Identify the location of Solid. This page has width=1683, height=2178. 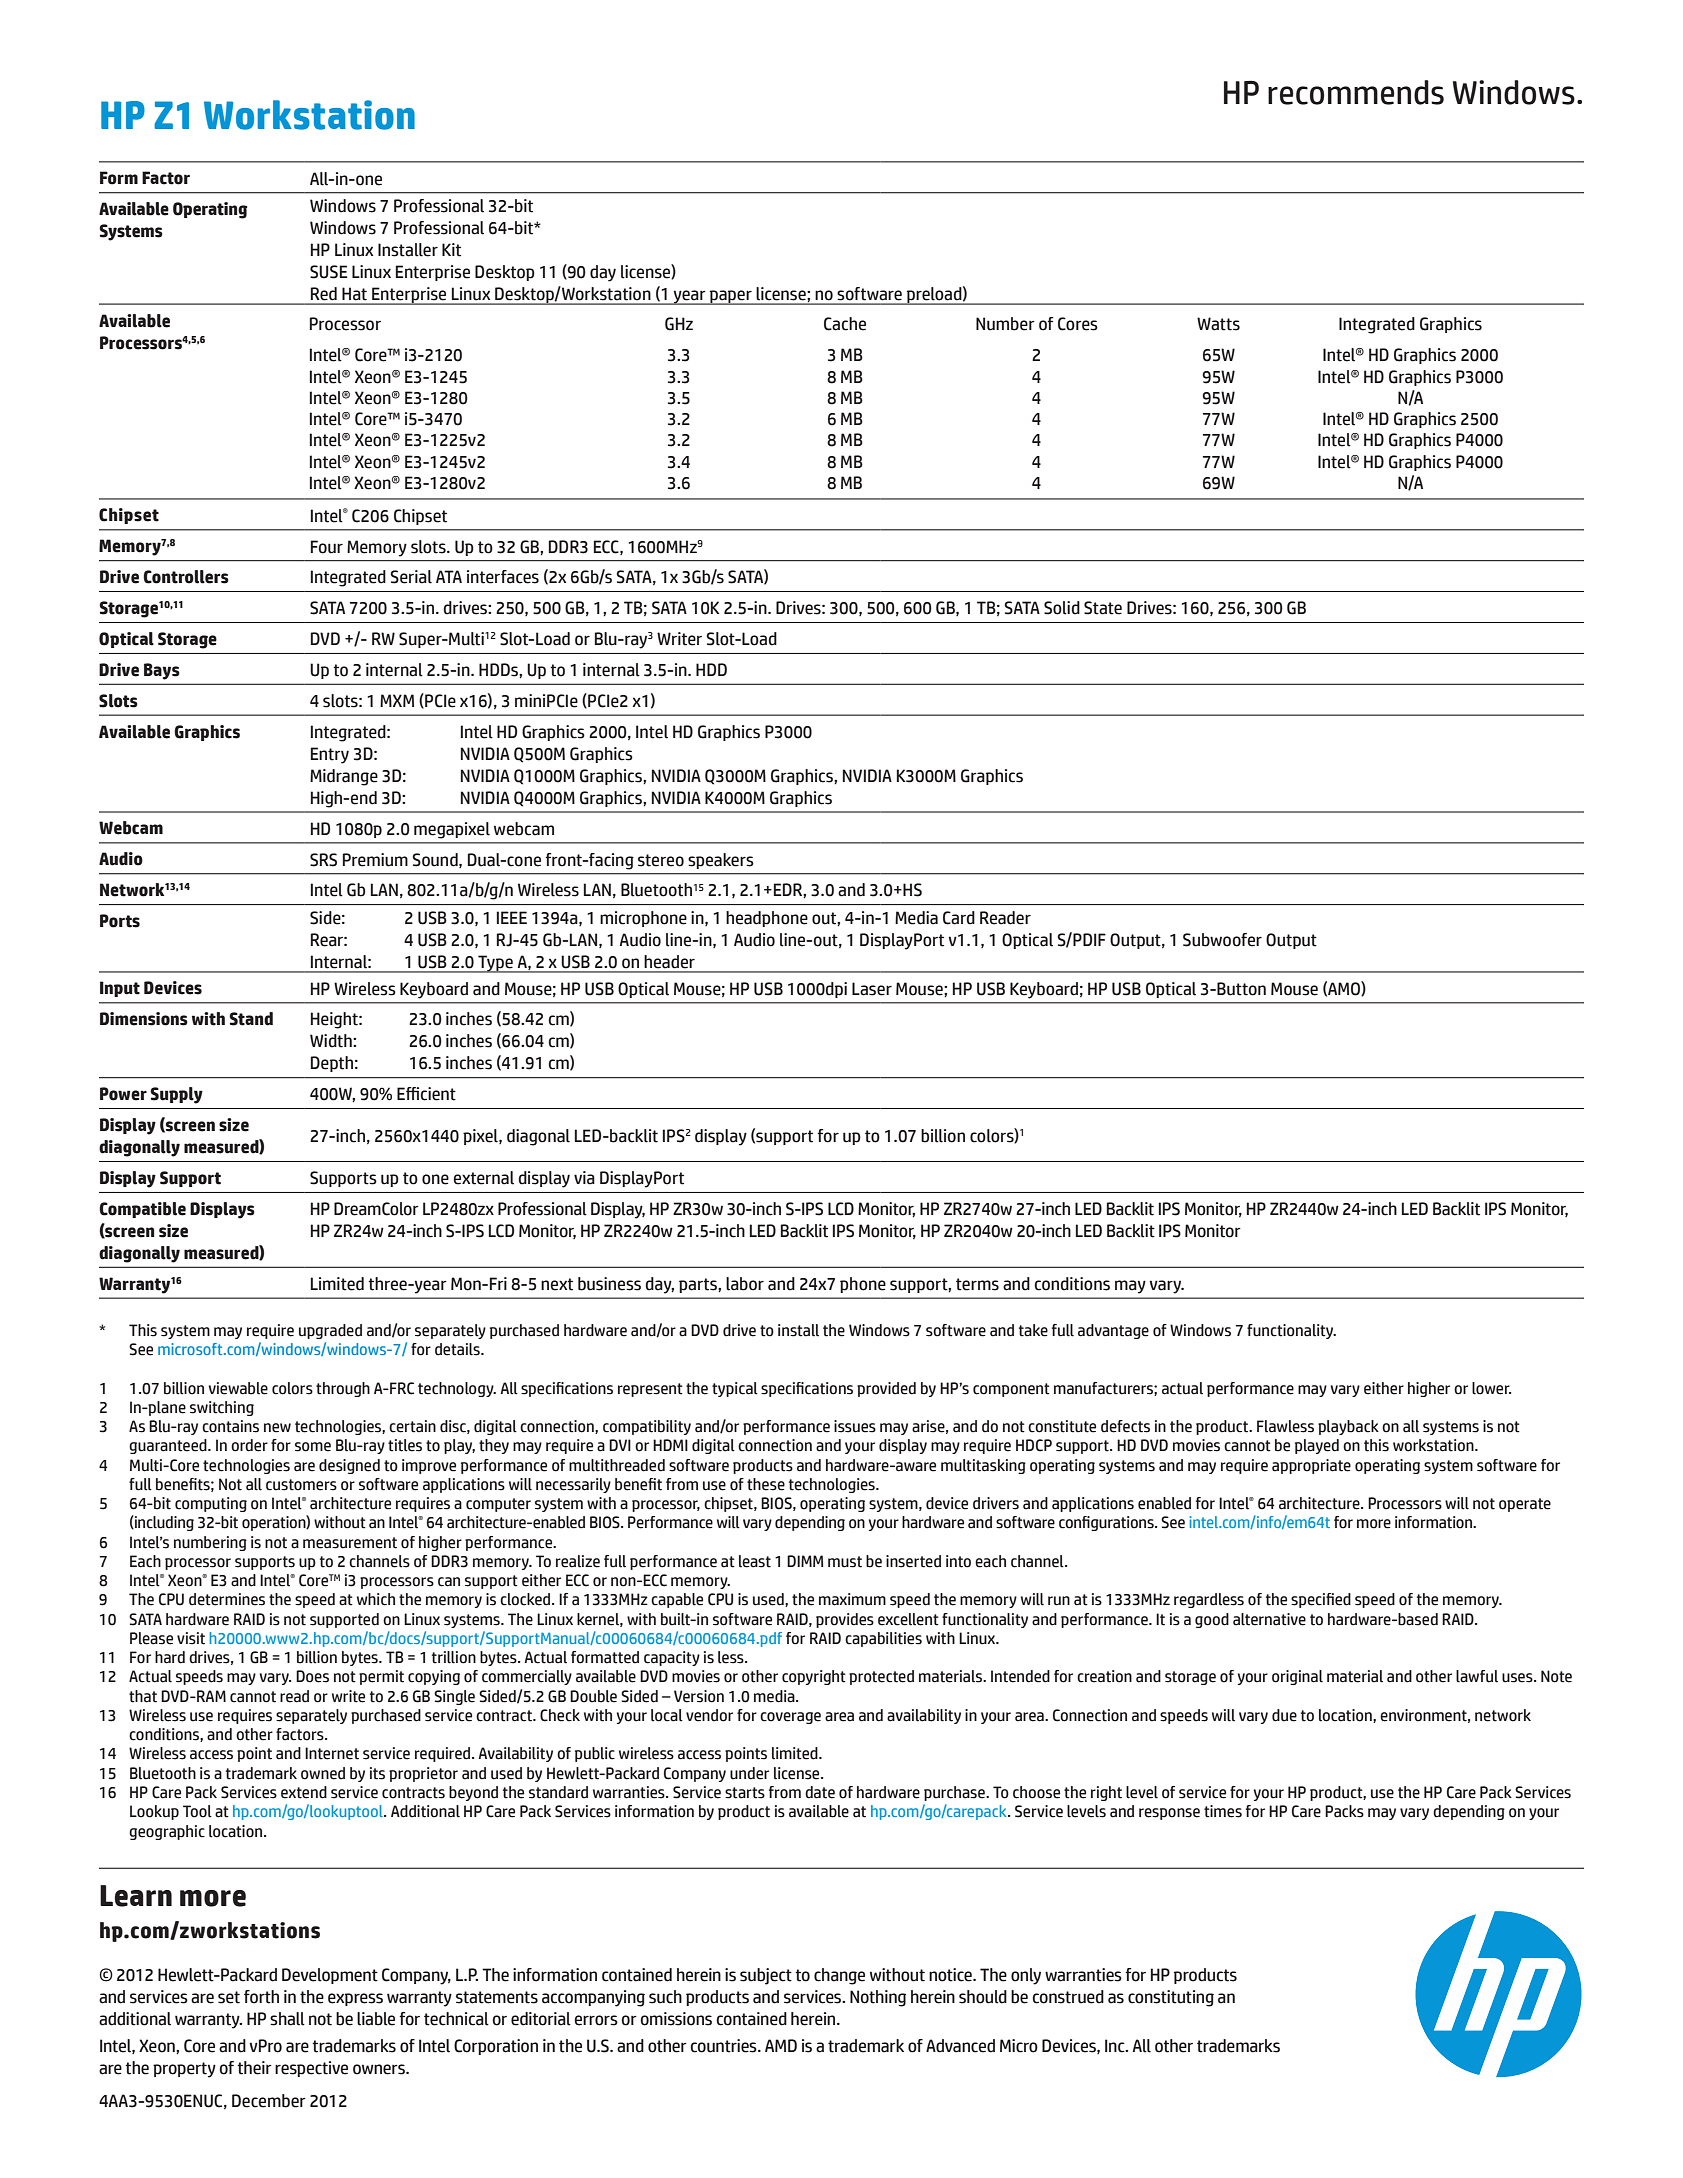
(1062, 608).
